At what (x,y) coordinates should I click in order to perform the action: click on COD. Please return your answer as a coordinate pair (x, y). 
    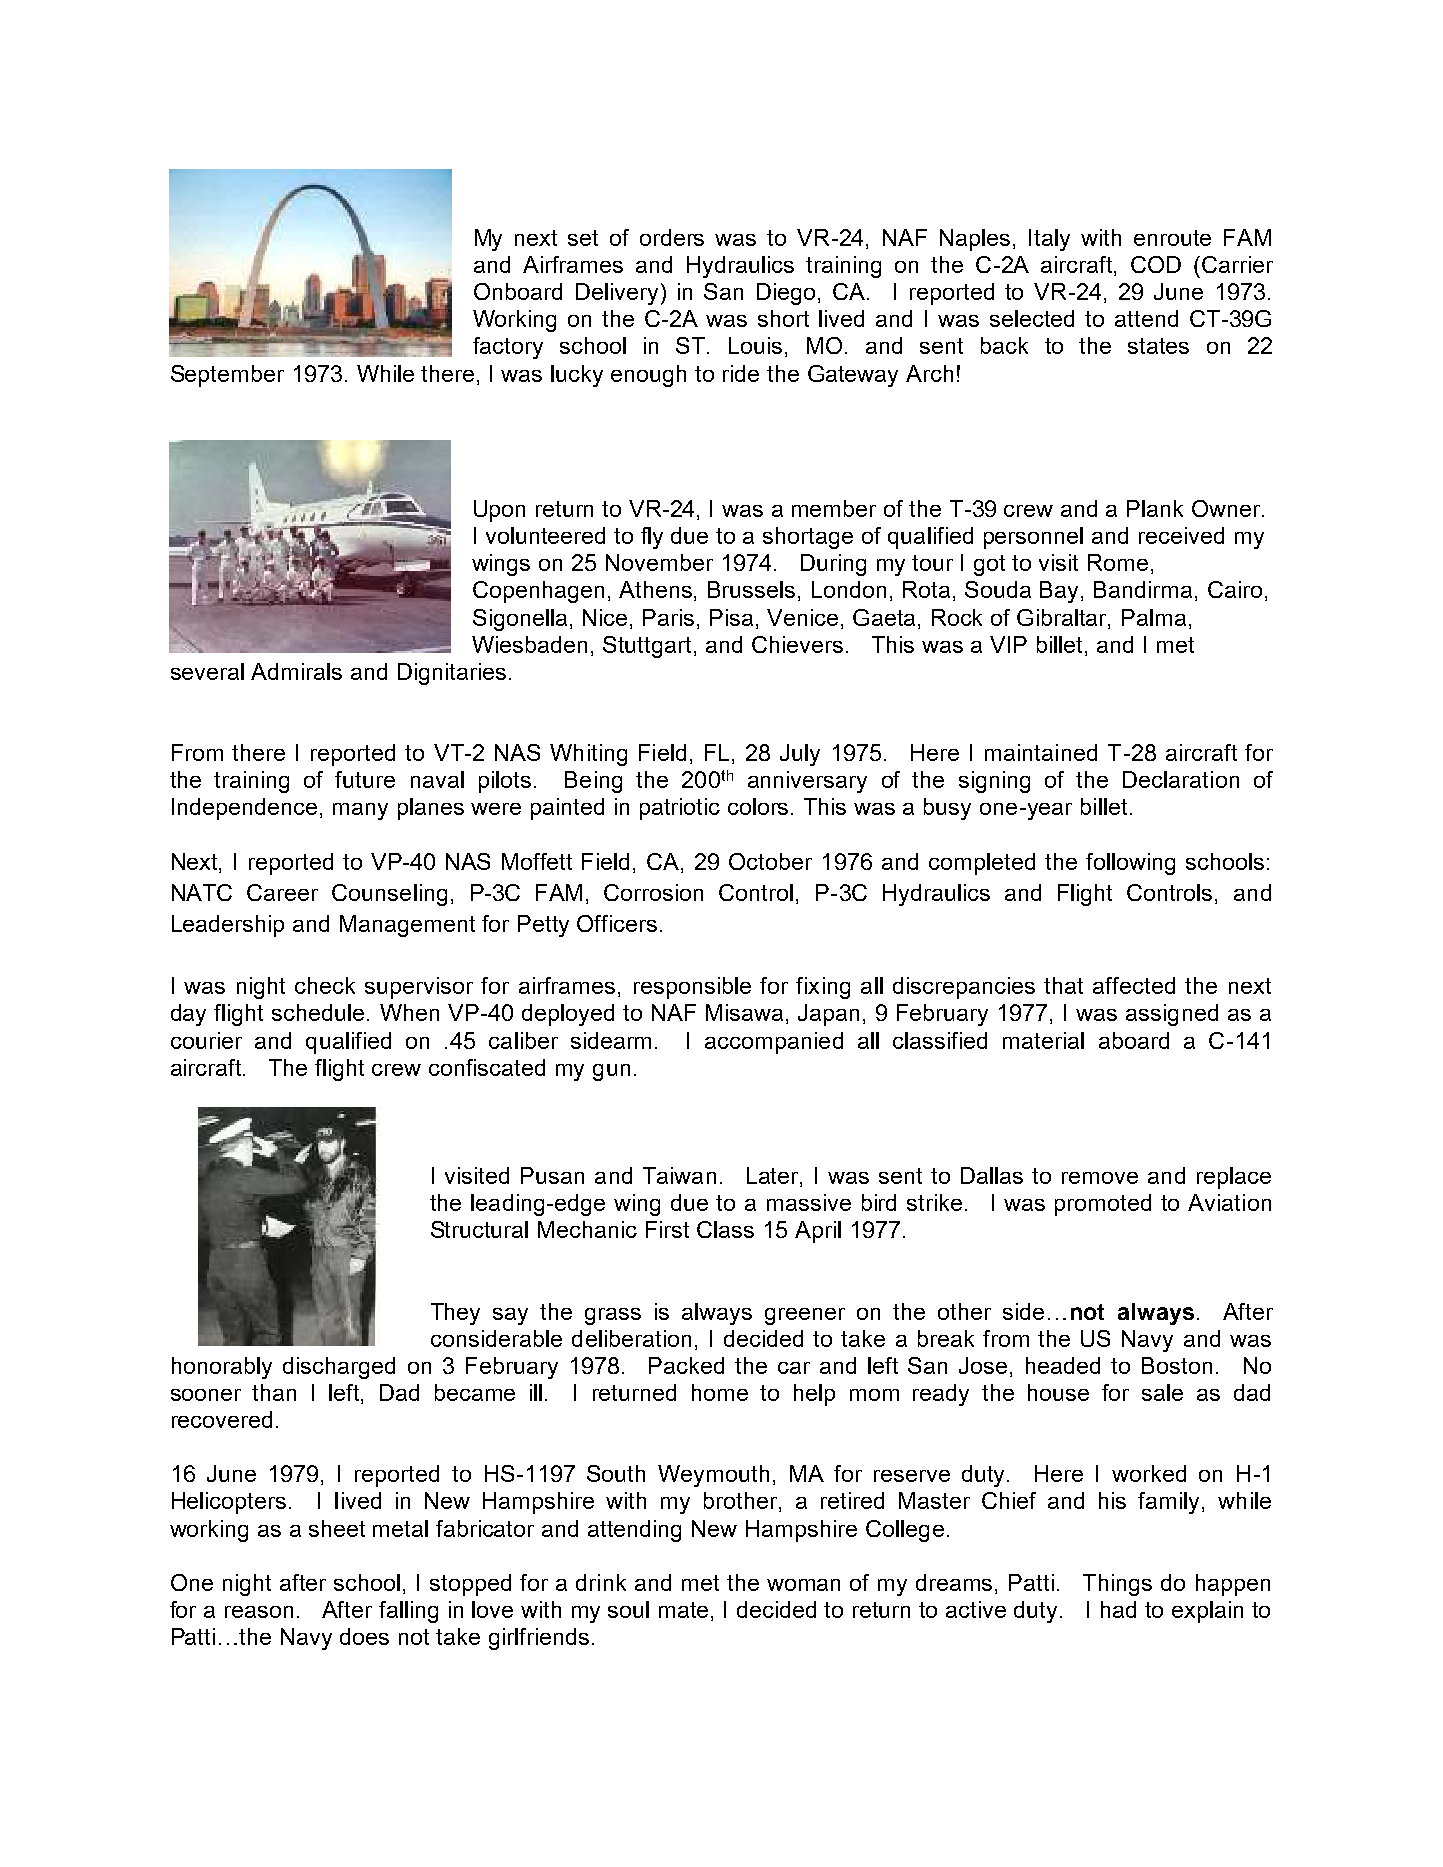
    Looking at the image, I should click on (1156, 264).
